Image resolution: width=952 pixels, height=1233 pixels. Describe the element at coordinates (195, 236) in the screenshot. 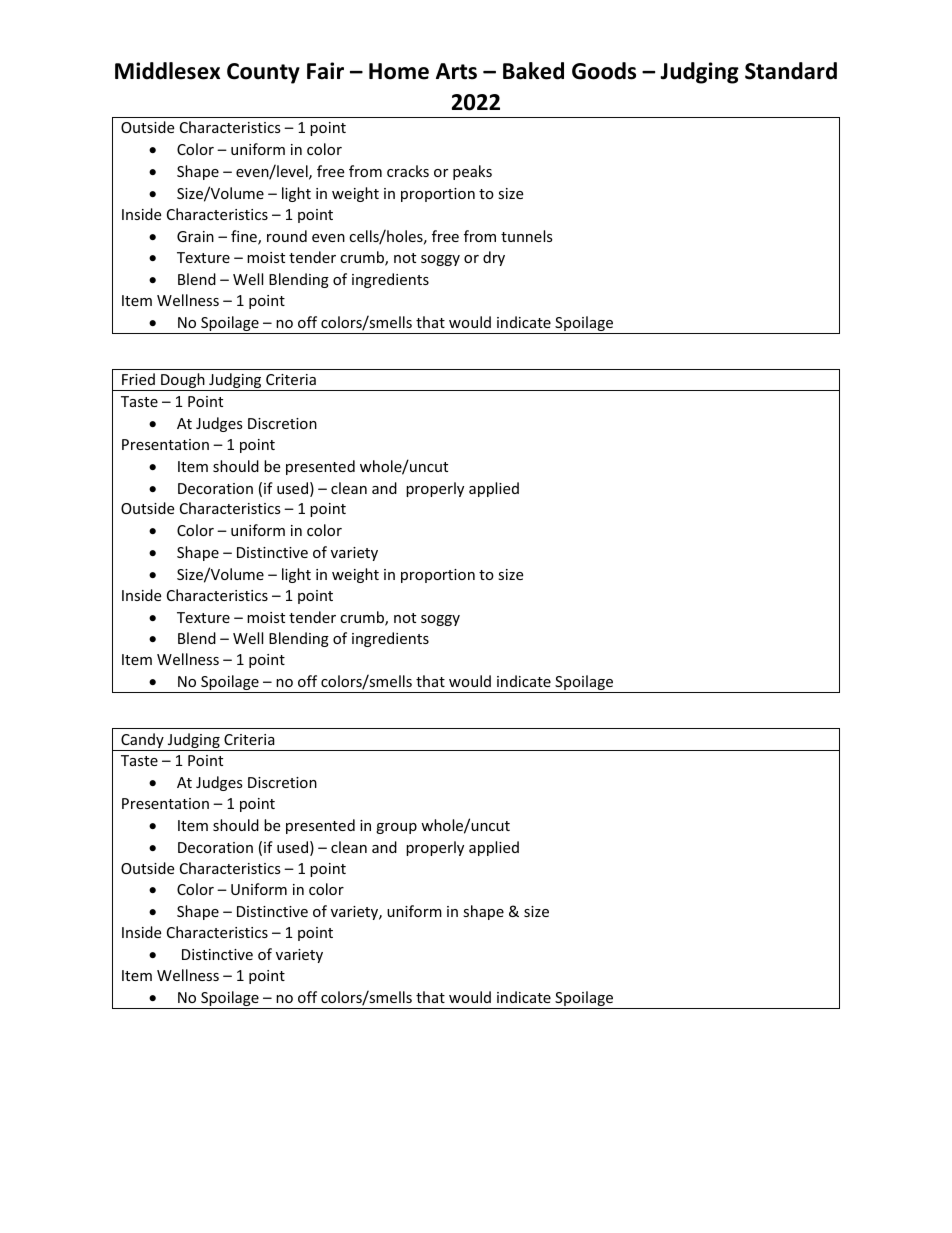

I see `Grain` at that location.
